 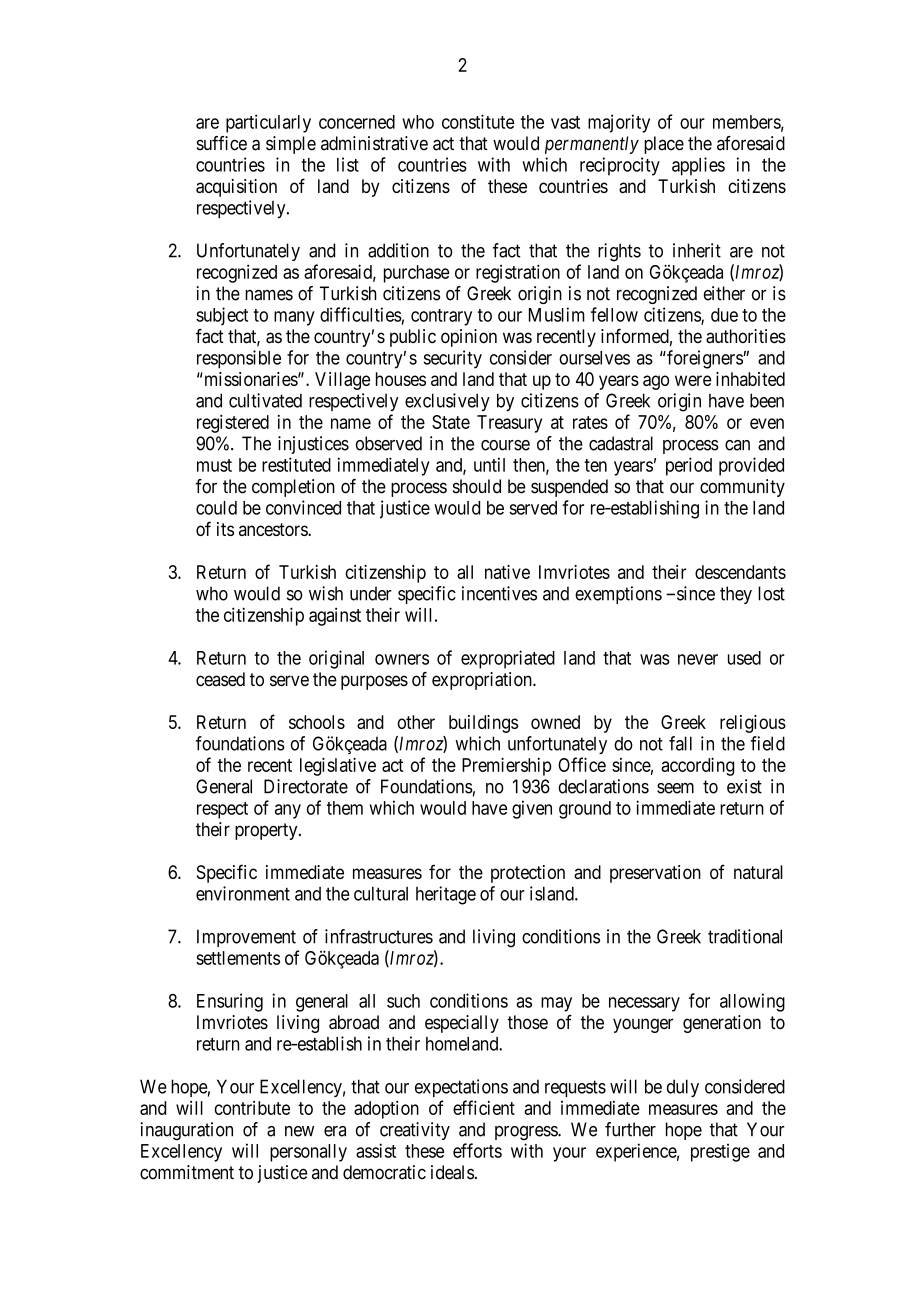 I want to click on ancestors, so click(x=274, y=529).
